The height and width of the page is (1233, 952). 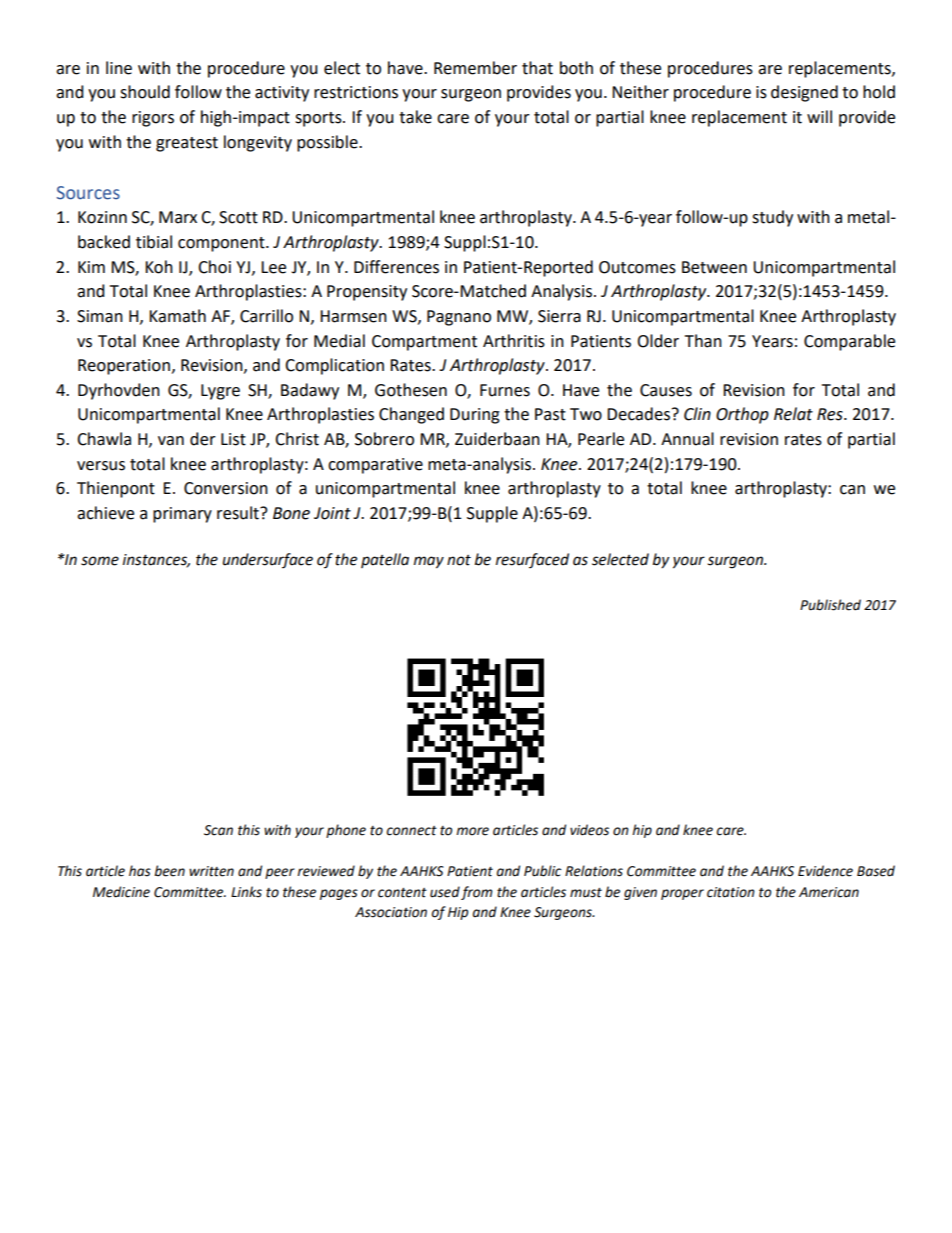 What do you see at coordinates (804, 93) in the page?
I see `designed` at bounding box center [804, 93].
